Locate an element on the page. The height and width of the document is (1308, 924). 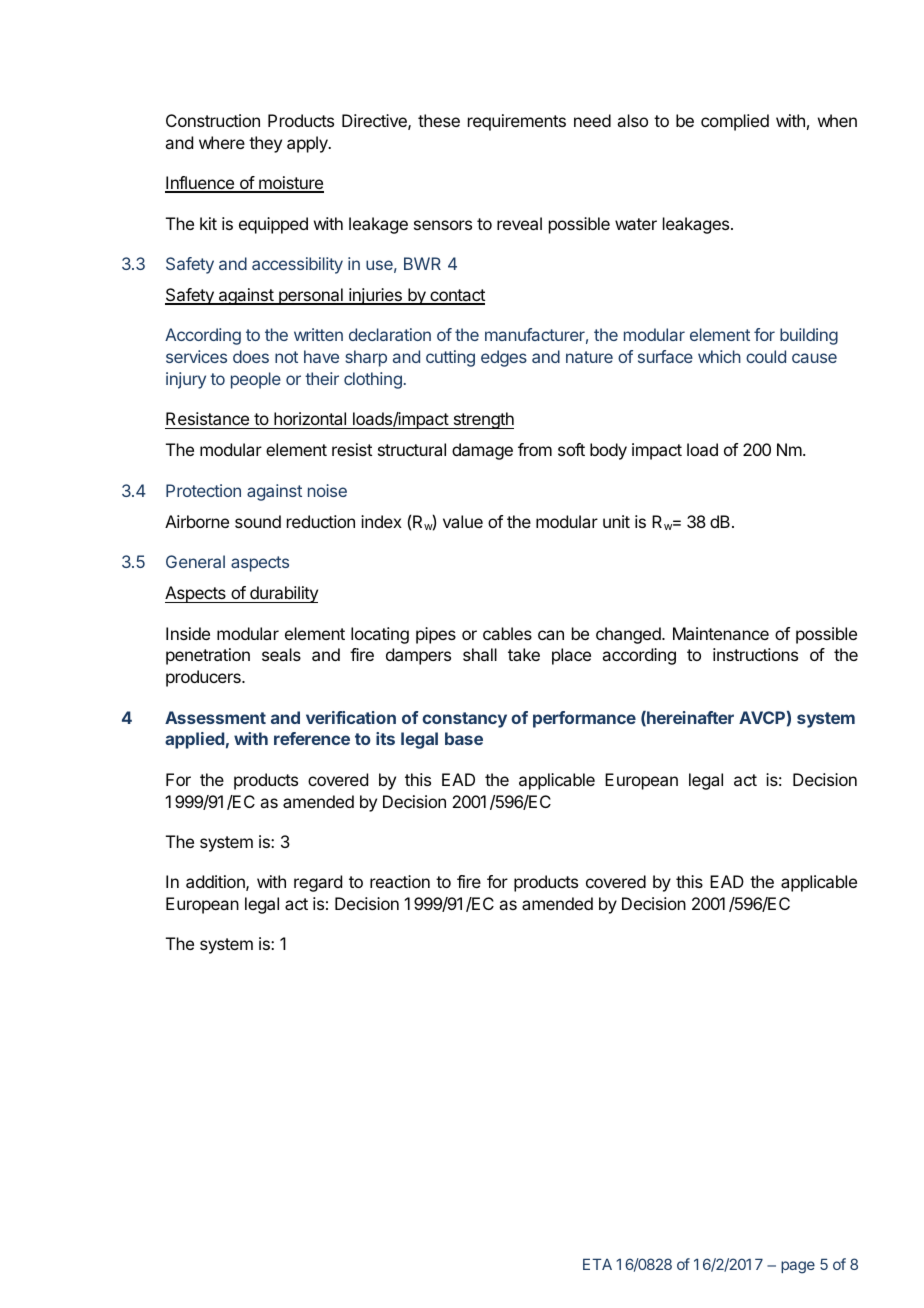
instructions is located at coordinates (755, 654).
